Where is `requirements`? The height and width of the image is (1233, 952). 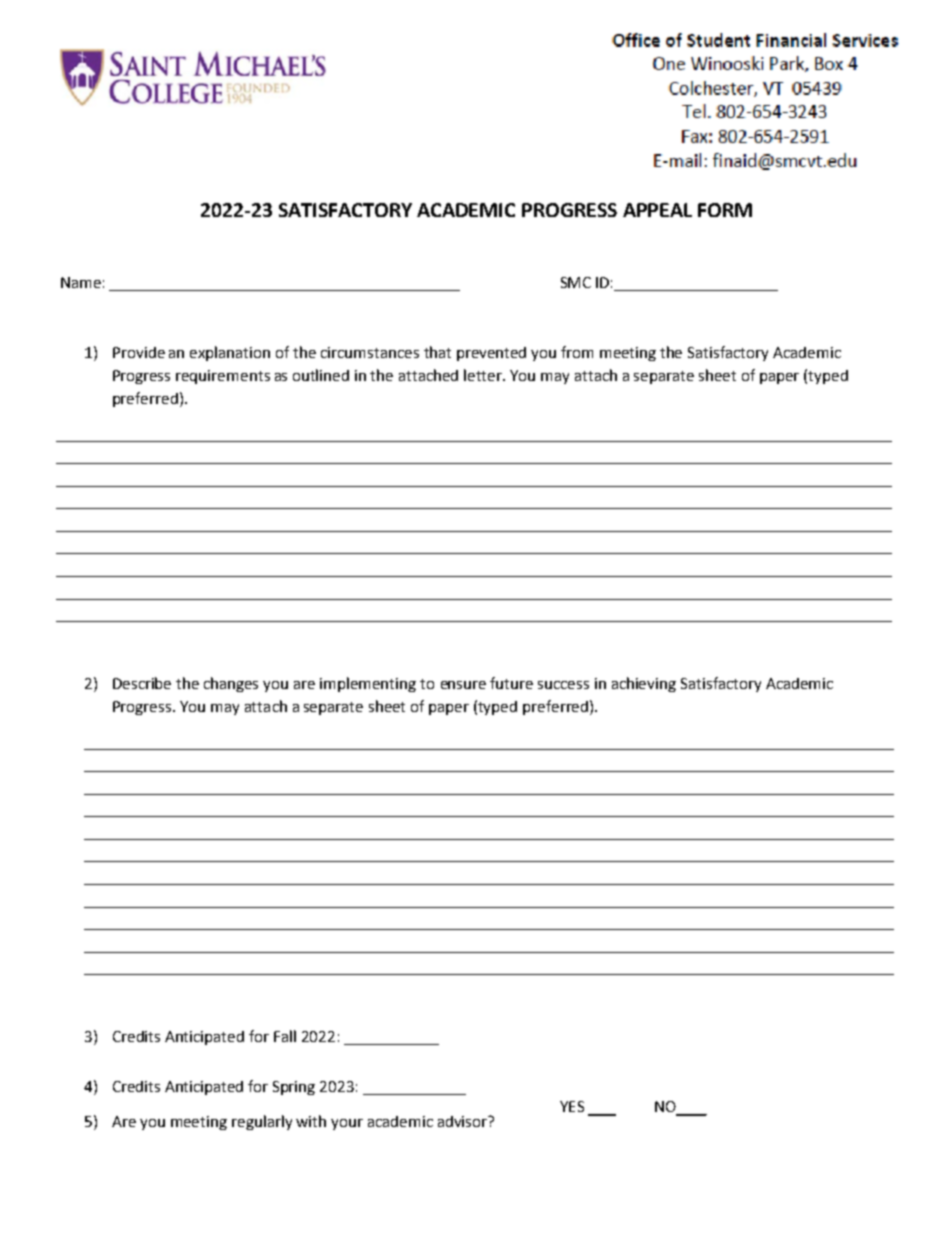 requirements is located at coordinates (223, 377).
